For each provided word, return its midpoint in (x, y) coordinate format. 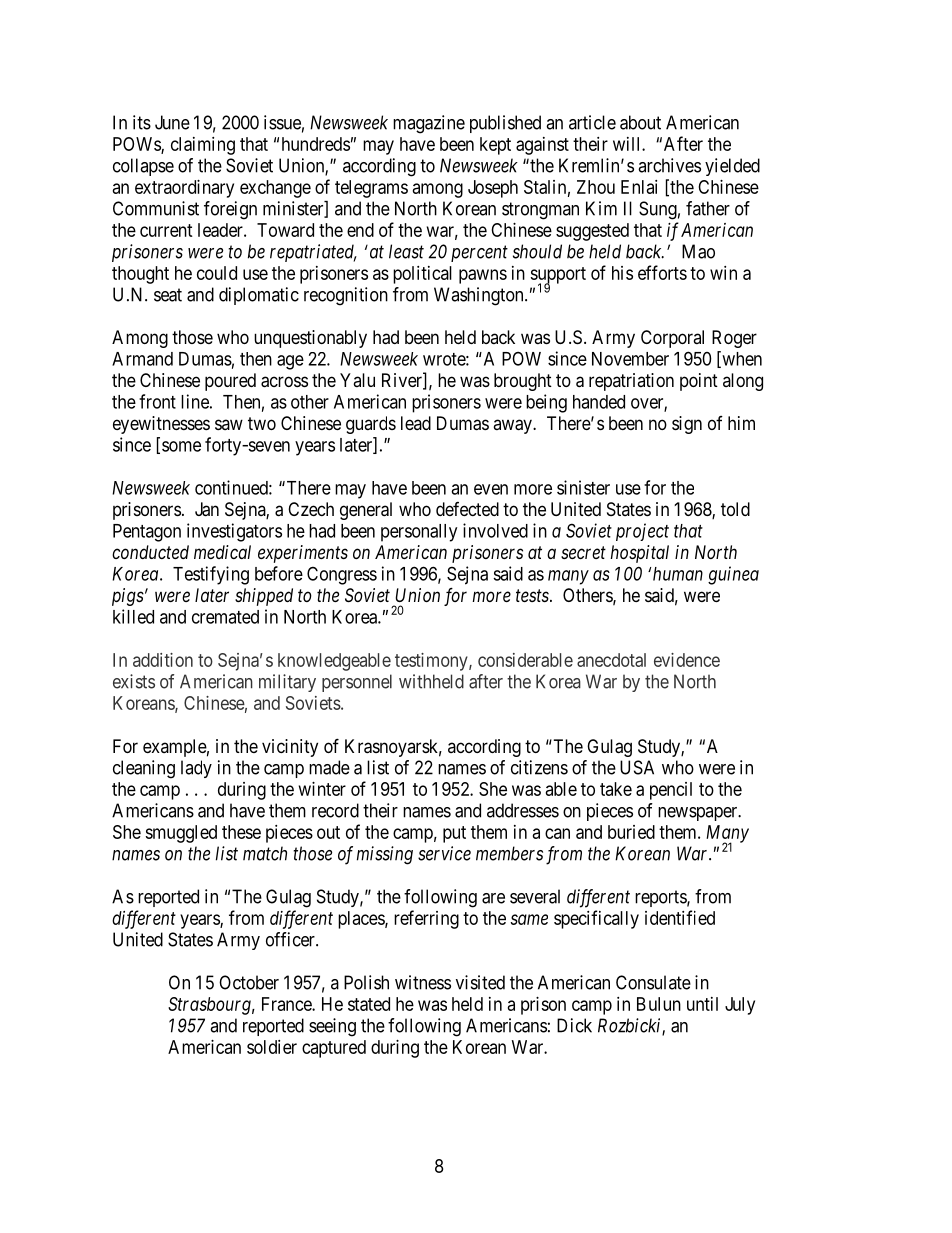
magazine (429, 124)
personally (419, 533)
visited (480, 982)
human (678, 574)
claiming (203, 146)
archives (669, 165)
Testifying (211, 575)
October (249, 982)
